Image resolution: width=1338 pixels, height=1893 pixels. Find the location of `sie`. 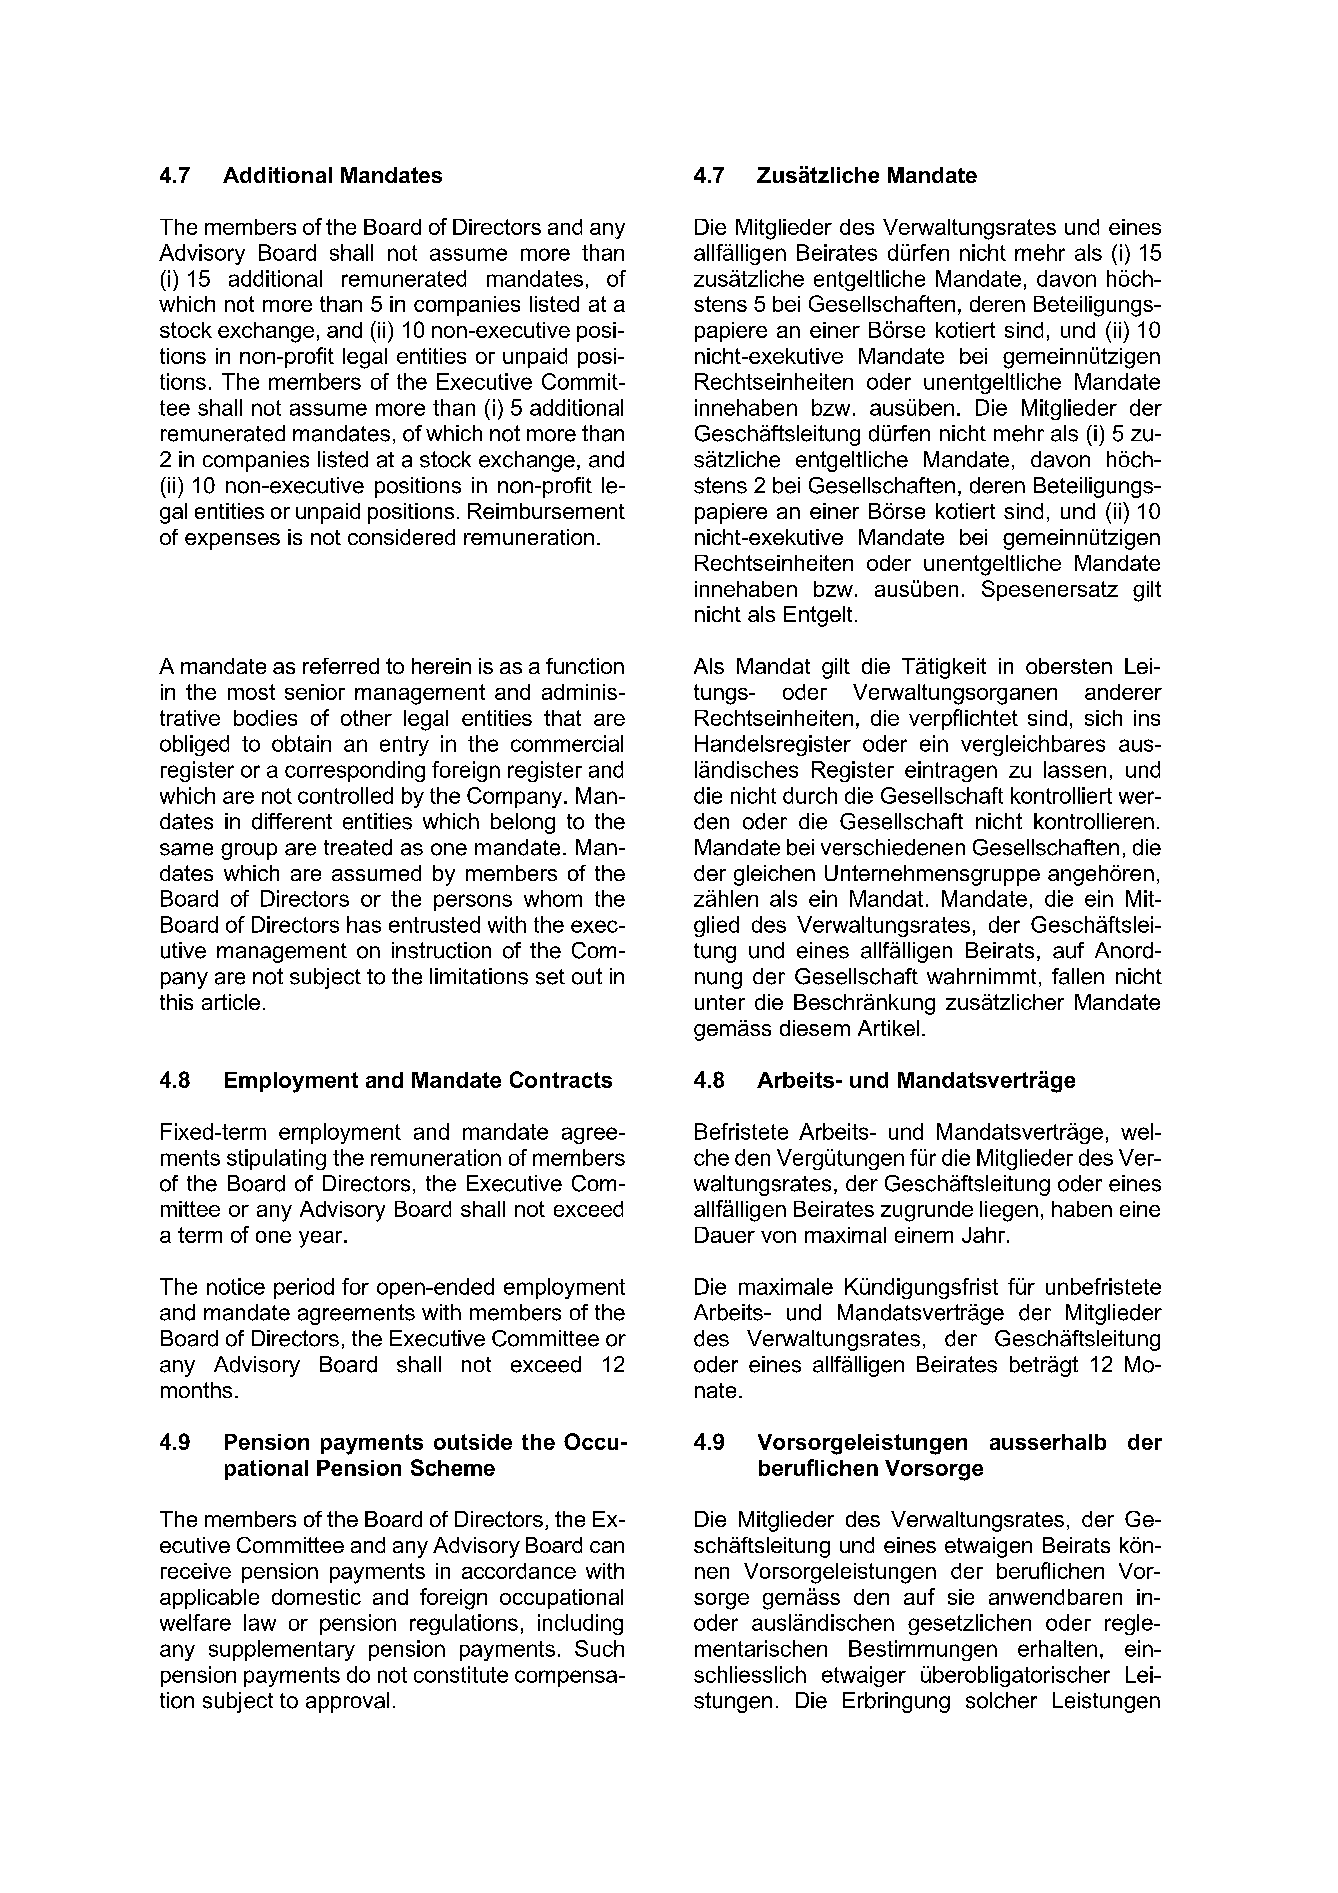

sie is located at coordinates (961, 1597).
